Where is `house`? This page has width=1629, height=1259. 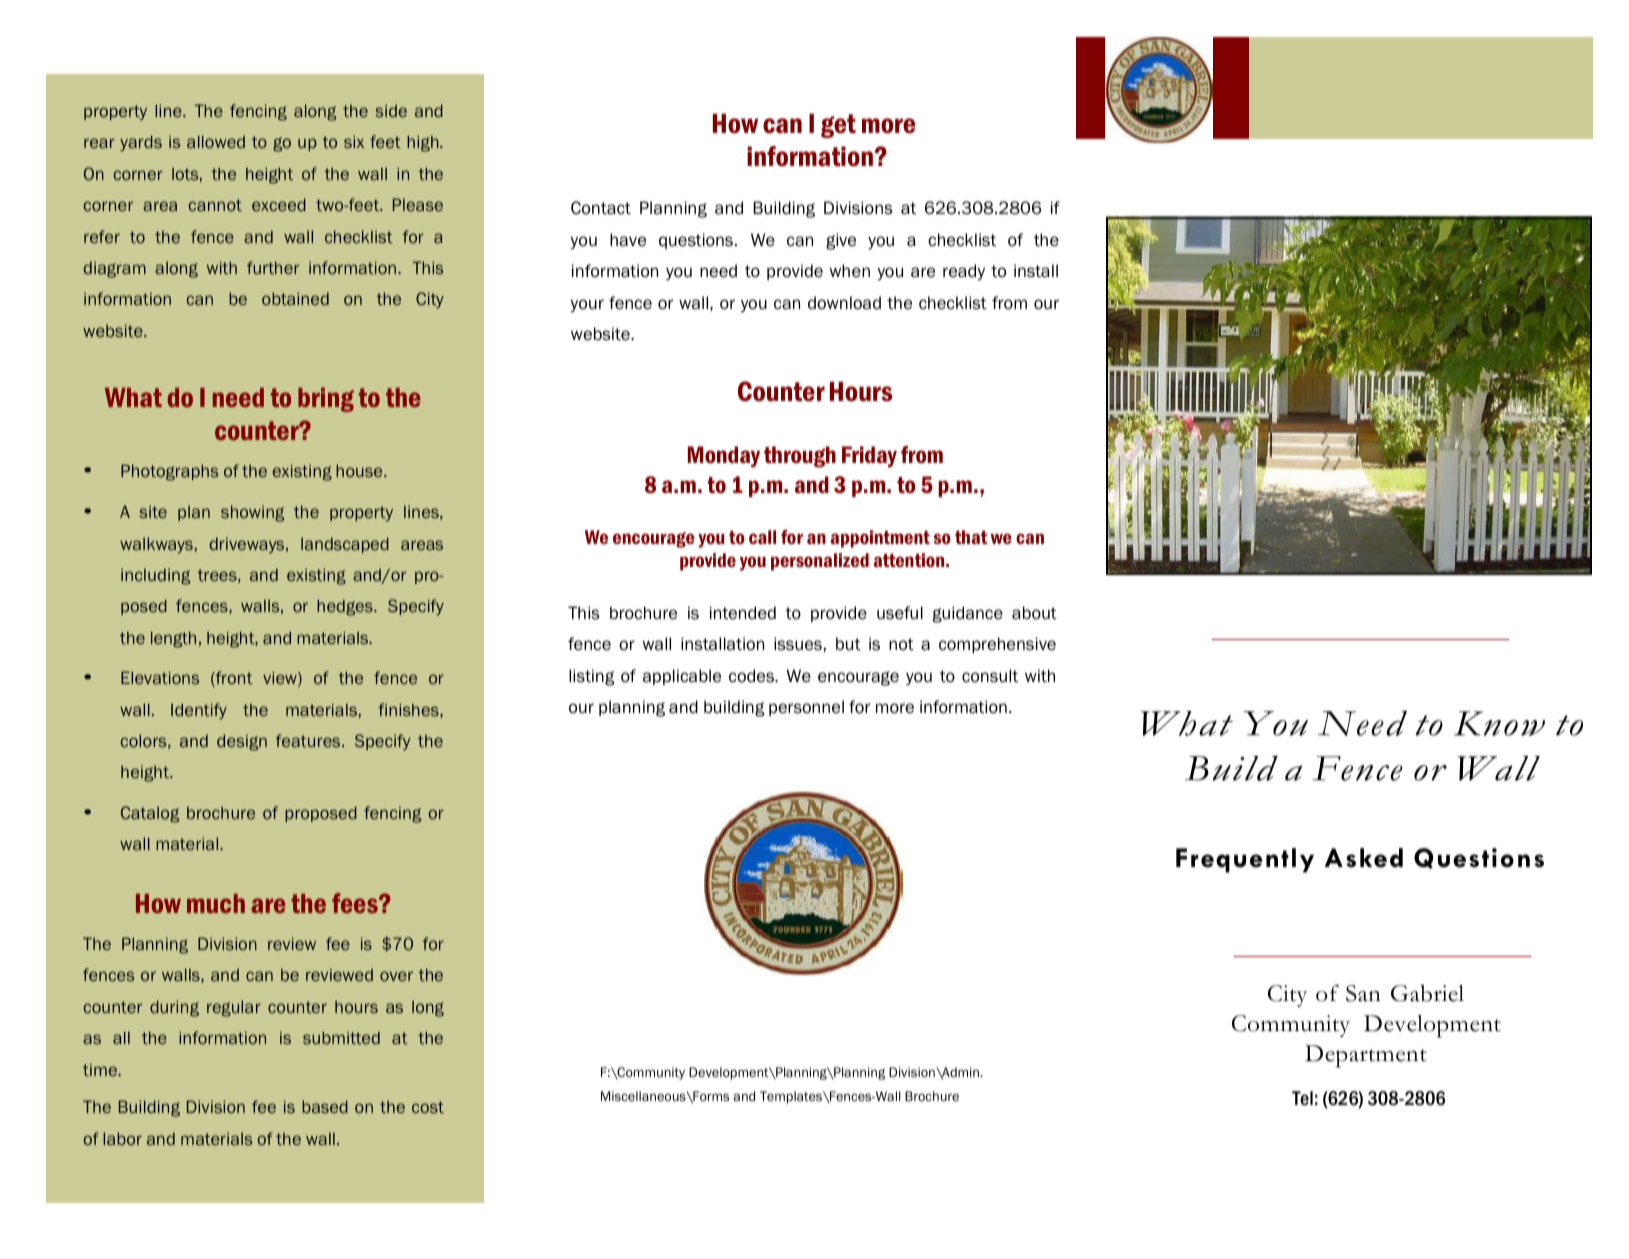 house is located at coordinates (360, 470).
